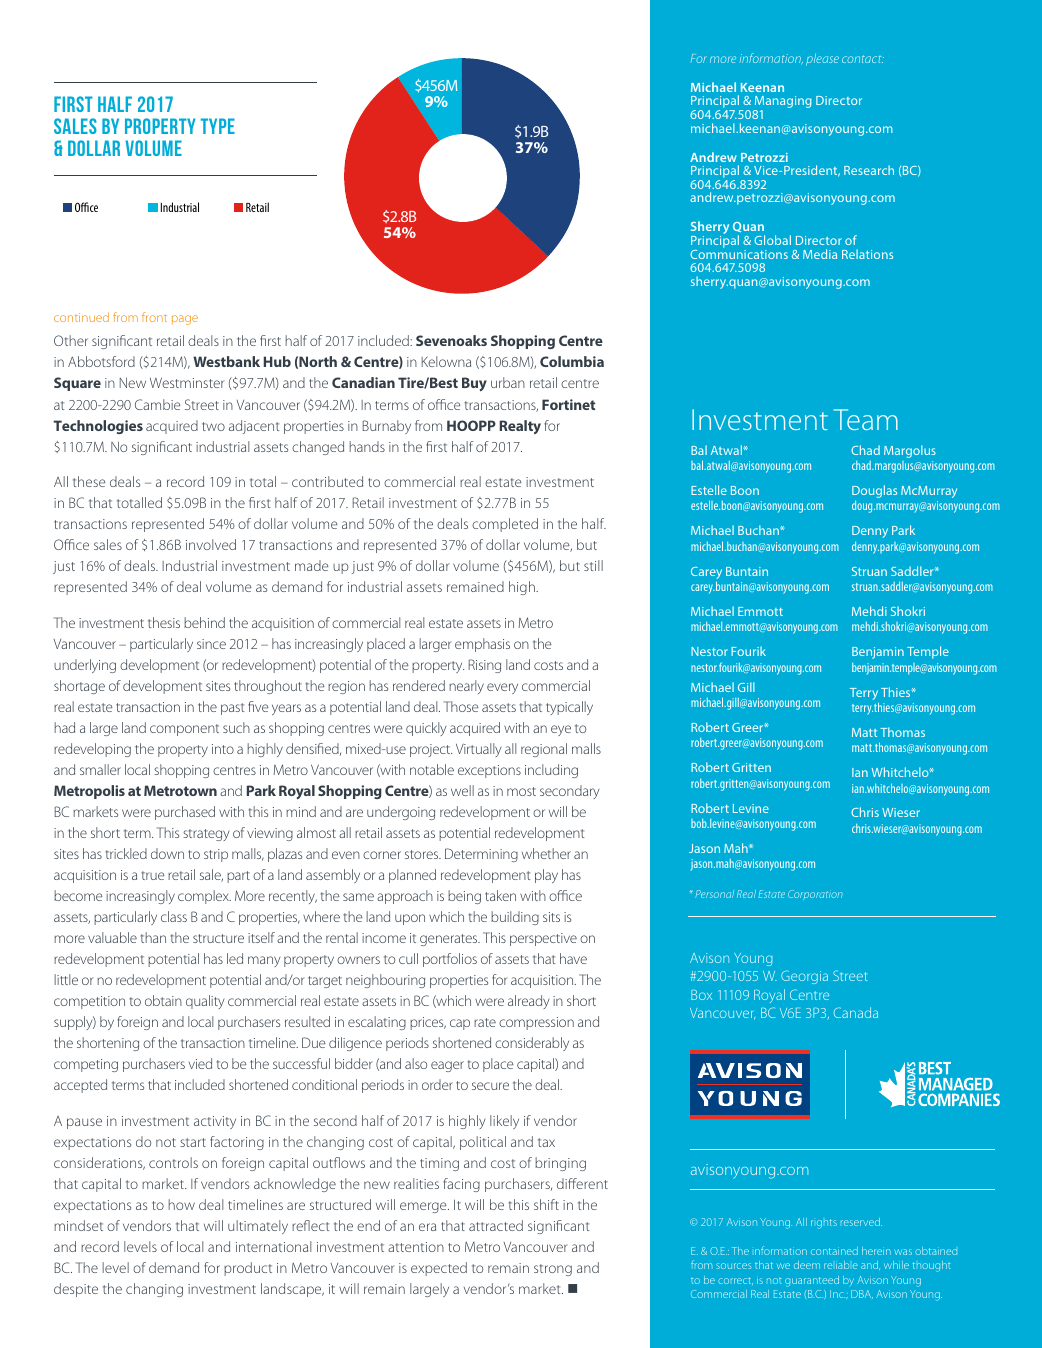 This screenshot has height=1348, width=1042. I want to click on front, so click(154, 317).
